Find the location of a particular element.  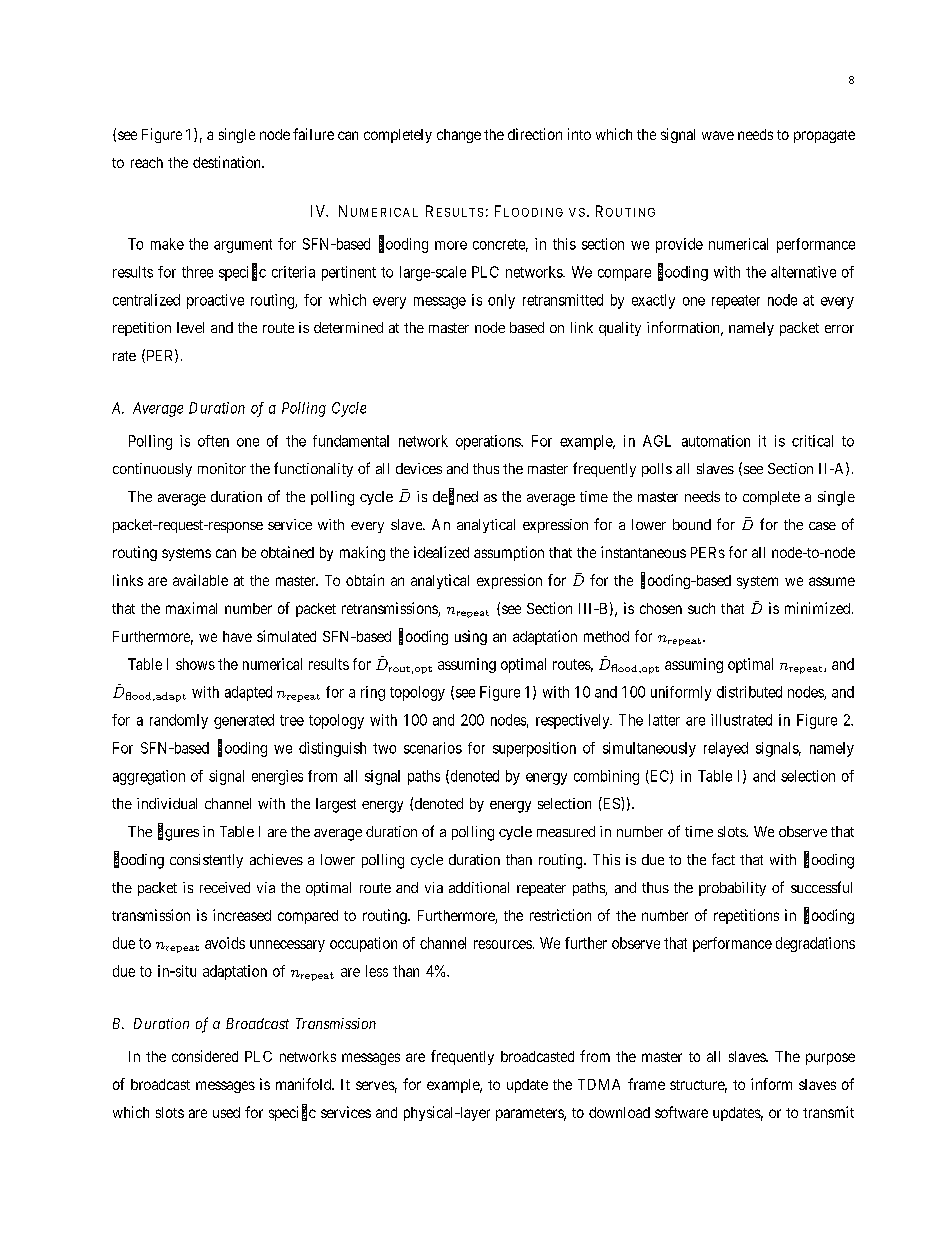

relayed is located at coordinates (726, 749).
